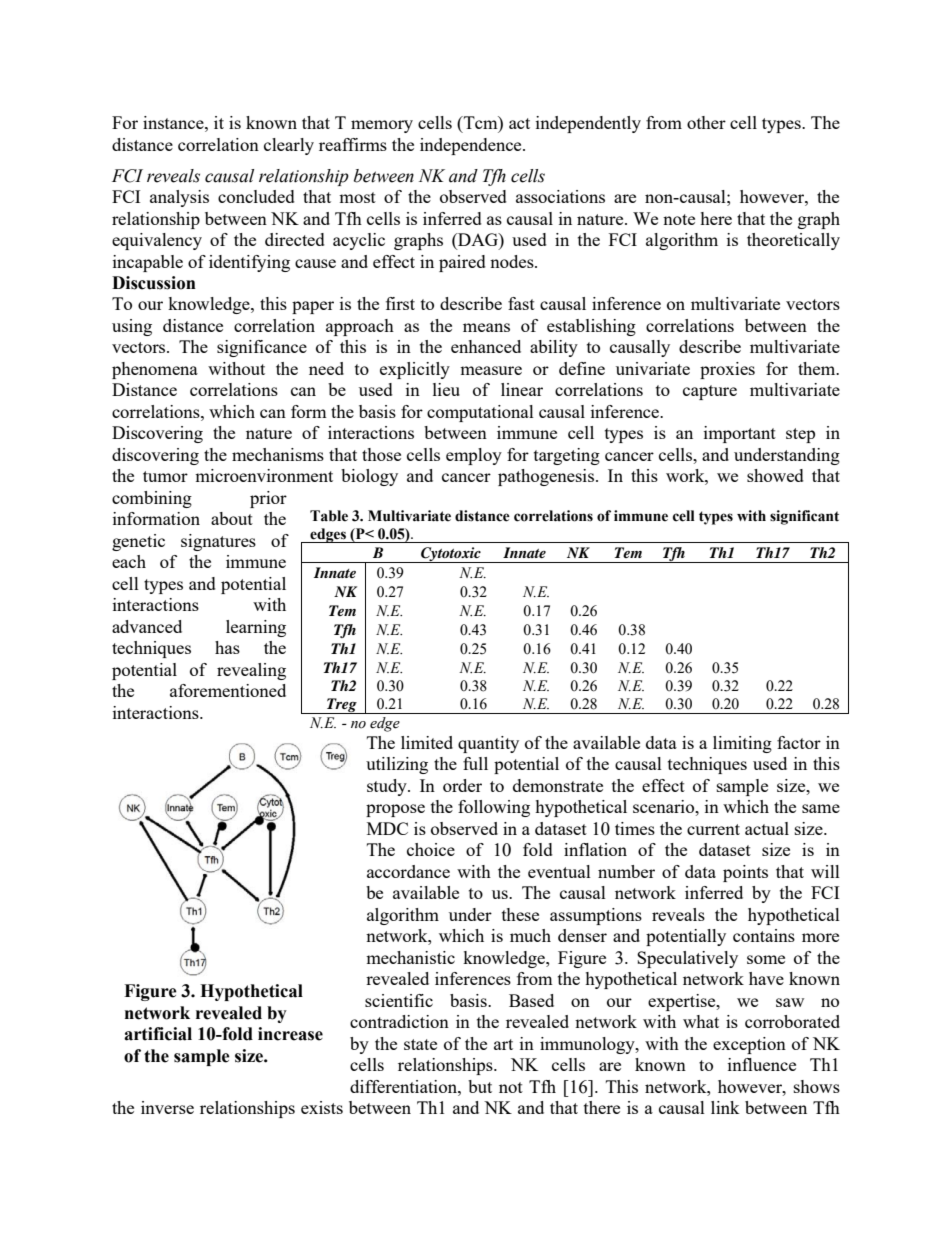 The image size is (952, 1233). What do you see at coordinates (179, 198) in the document?
I see `analysis` at bounding box center [179, 198].
